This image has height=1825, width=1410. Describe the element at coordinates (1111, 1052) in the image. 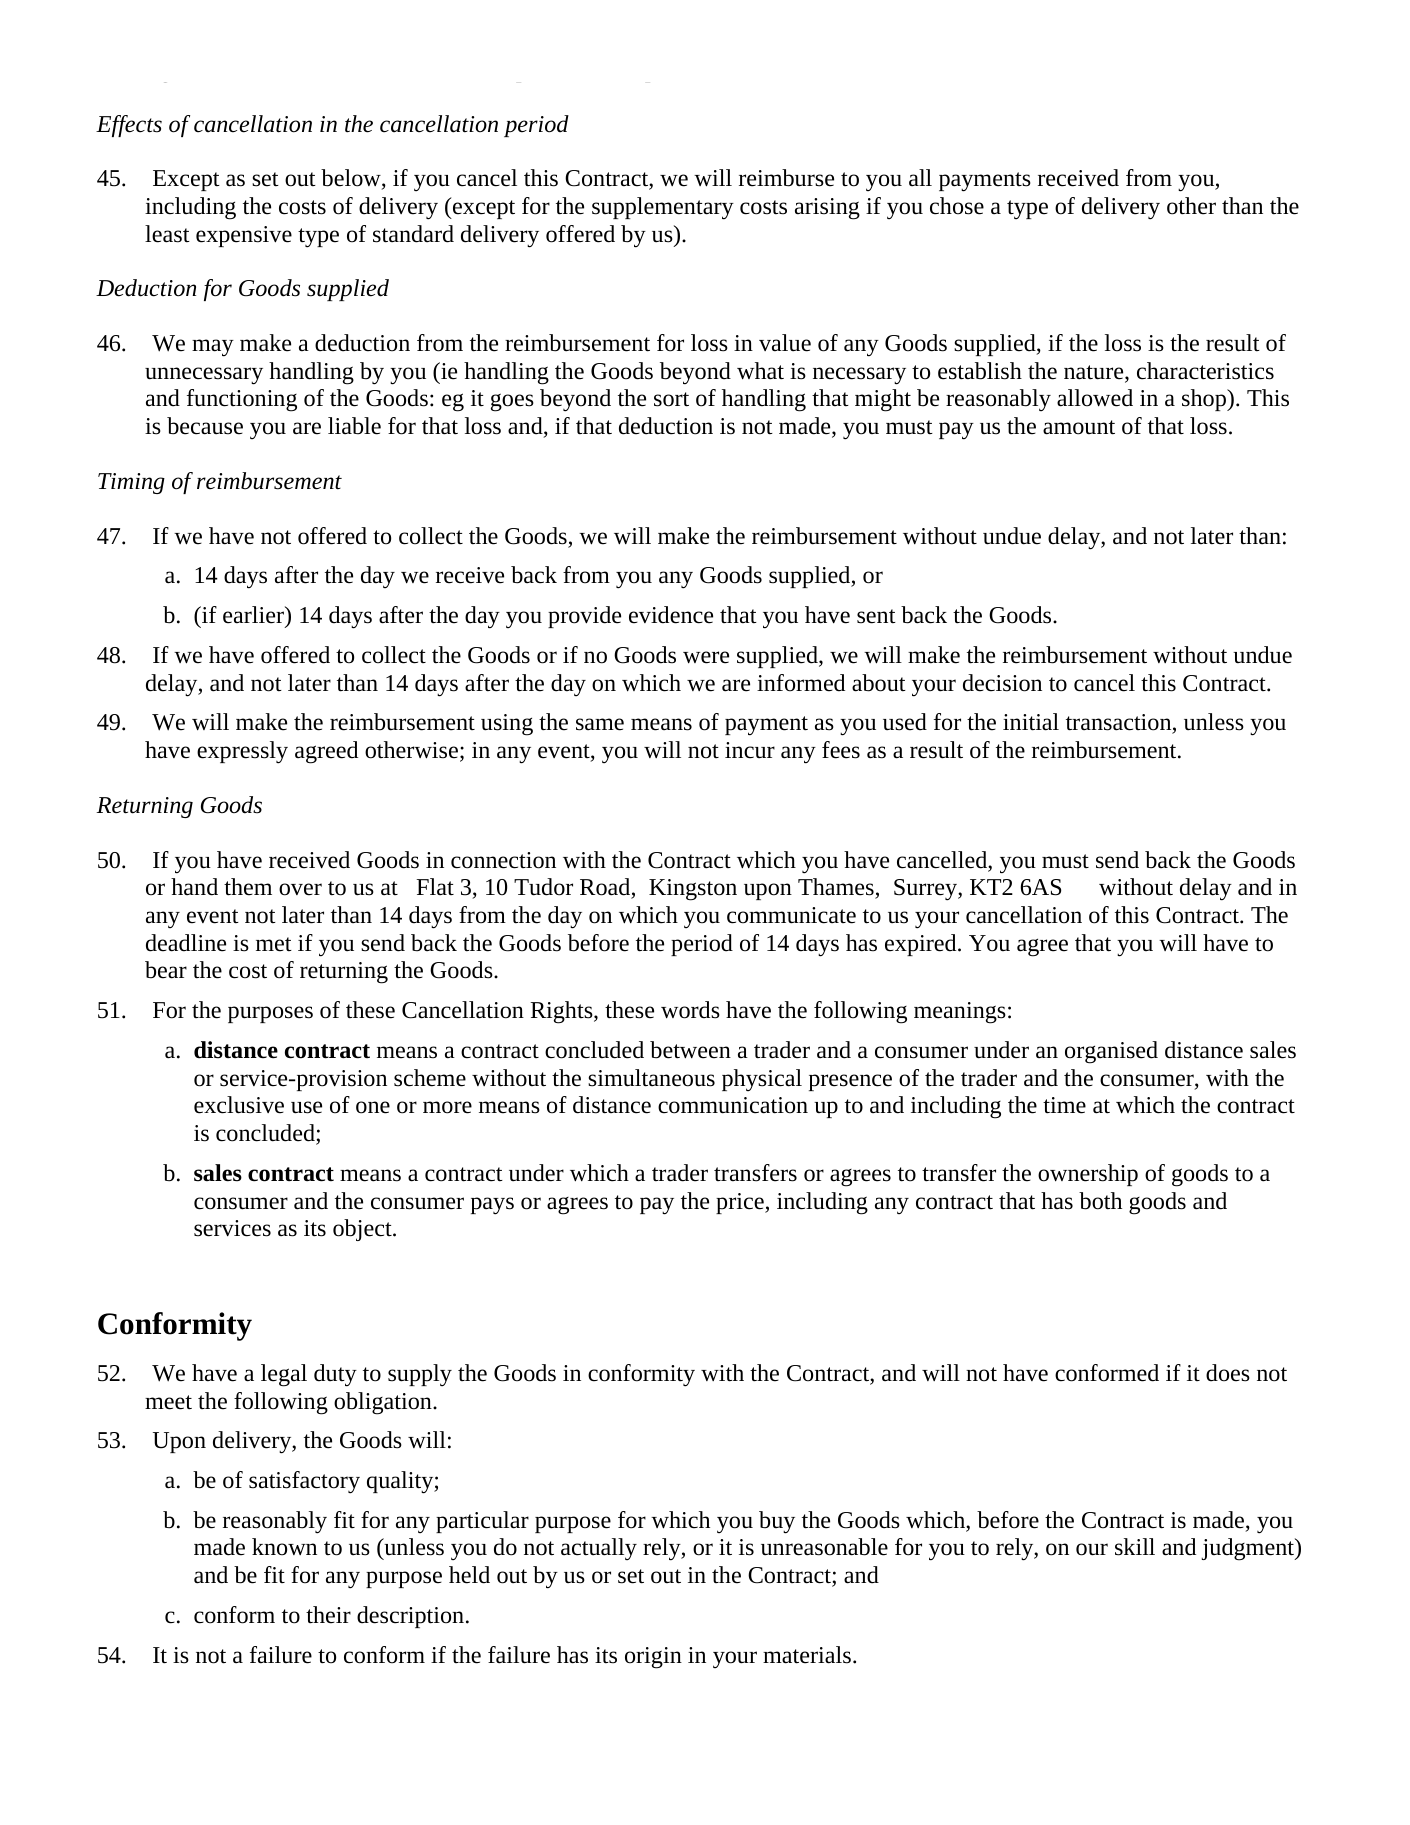

I see `organised` at that location.
